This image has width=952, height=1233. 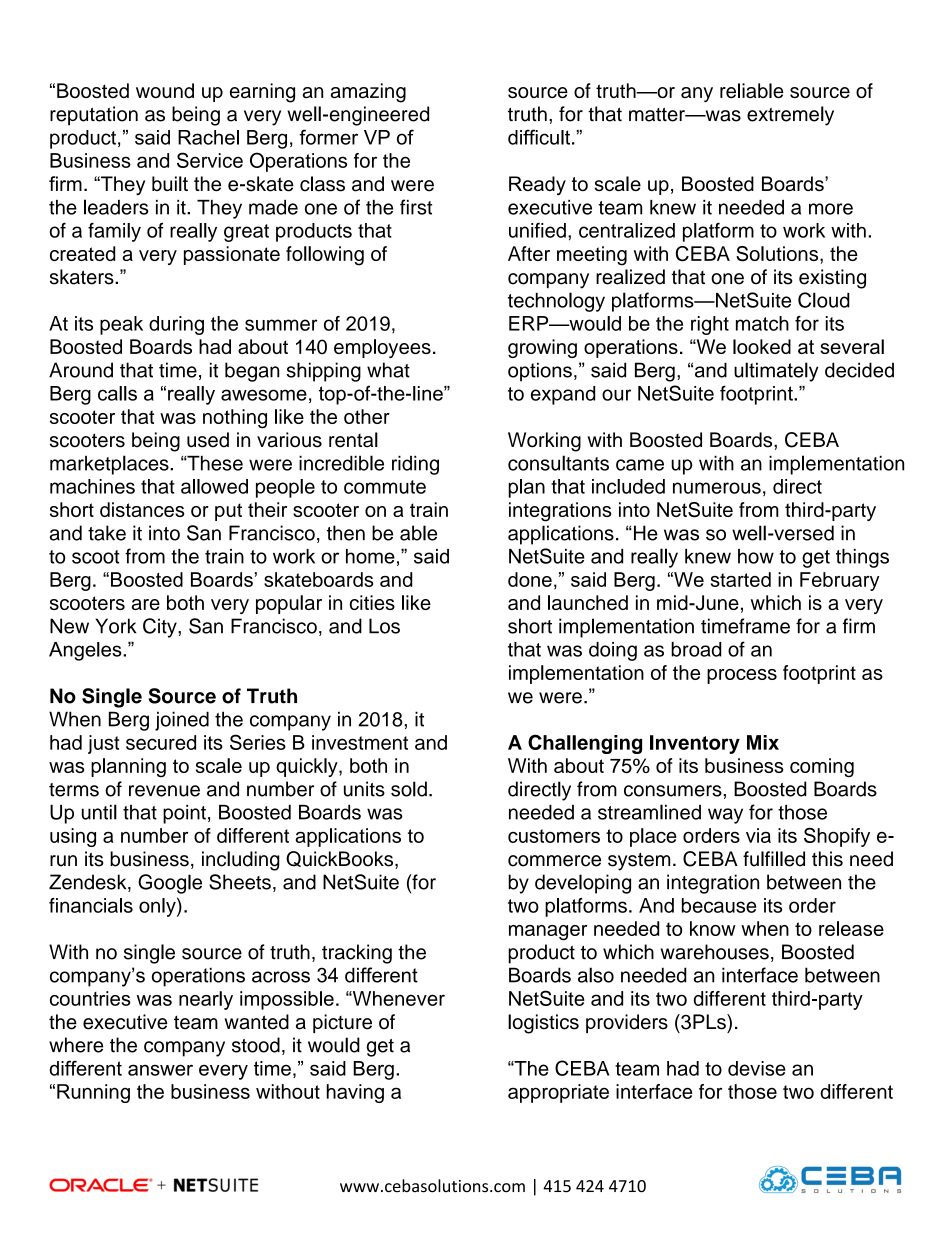 What do you see at coordinates (160, 1070) in the image?
I see `answer` at bounding box center [160, 1070].
